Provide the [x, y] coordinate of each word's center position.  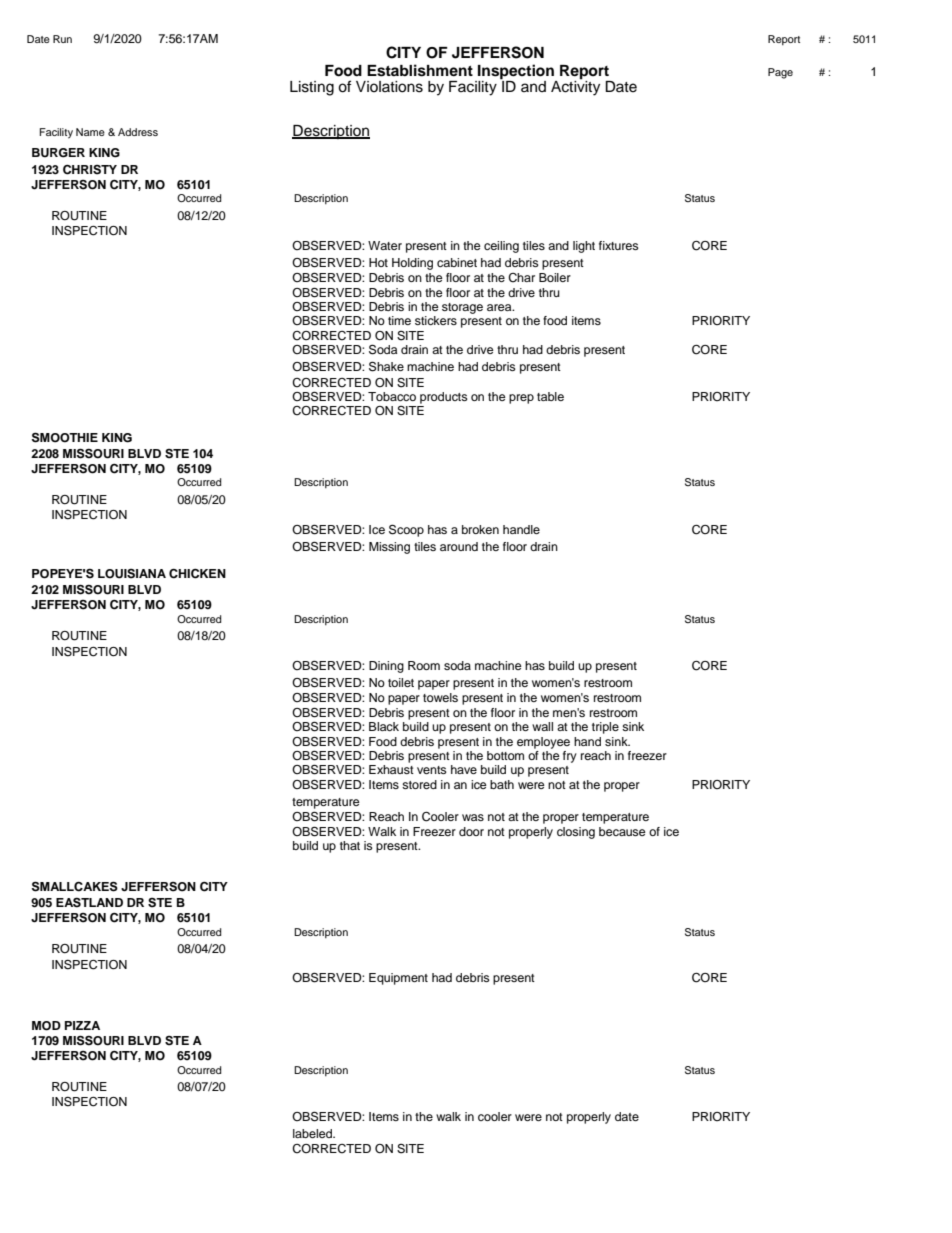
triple [605, 728]
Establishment [420, 70]
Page [780, 73]
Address [138, 132]
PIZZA [82, 1025]
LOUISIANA [132, 574]
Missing [389, 548]
